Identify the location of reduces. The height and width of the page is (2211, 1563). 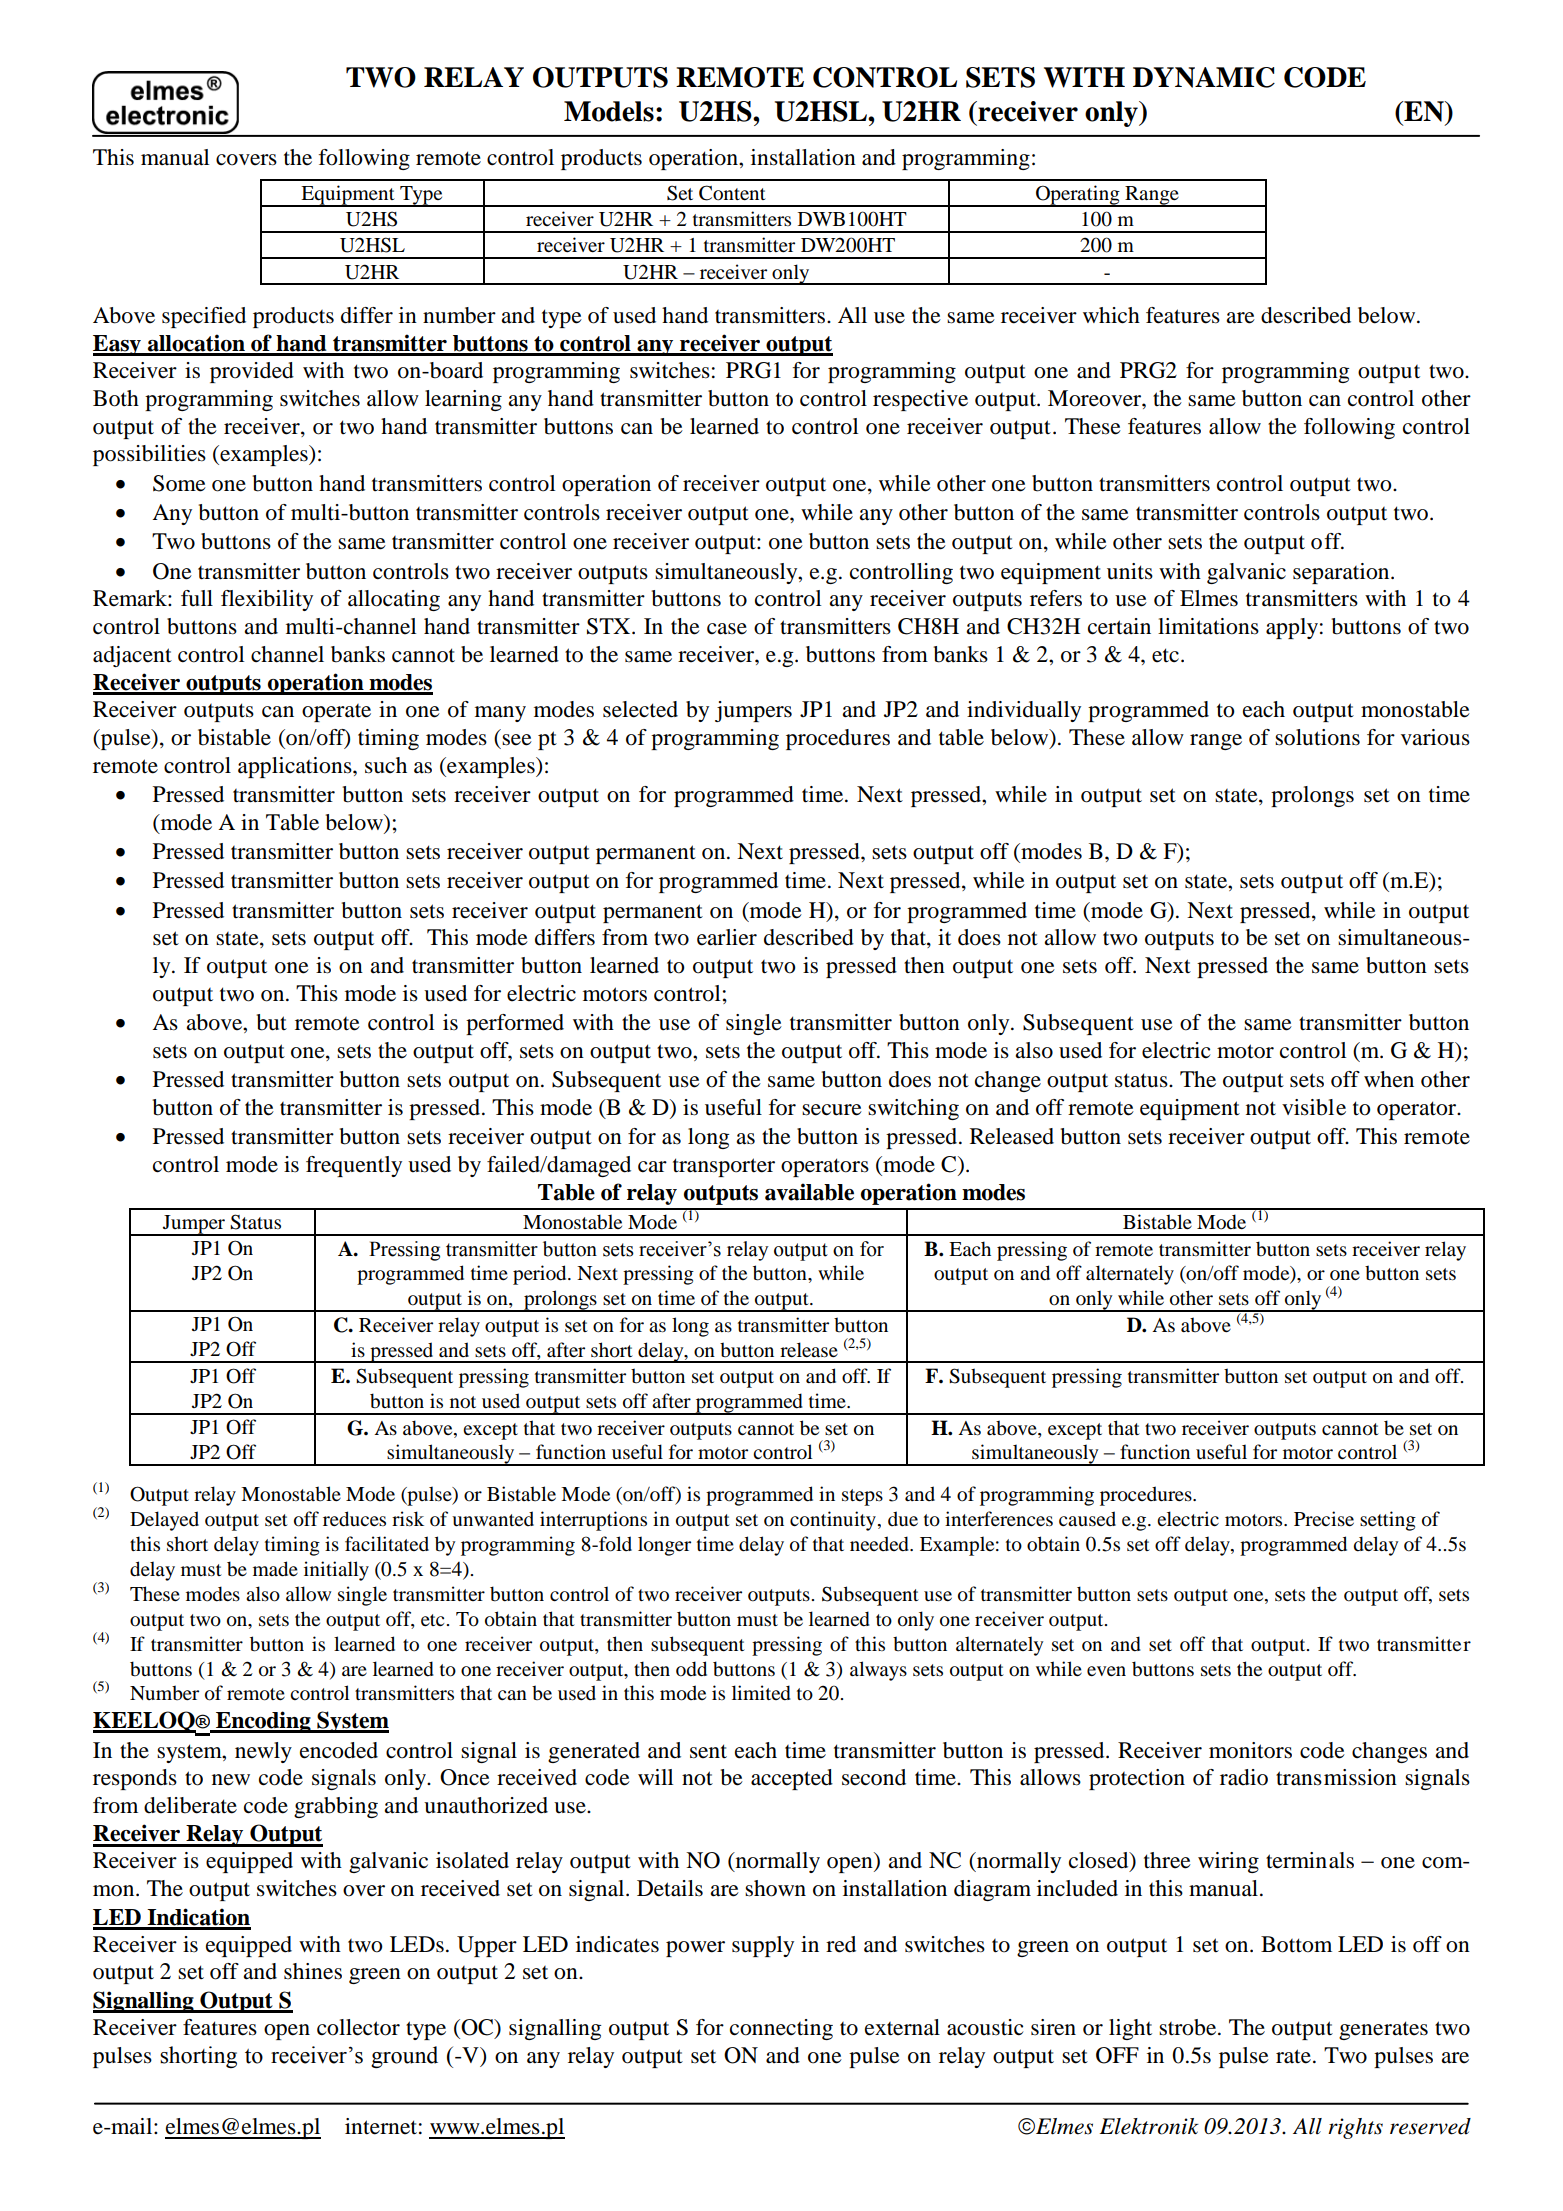
(354, 1519).
